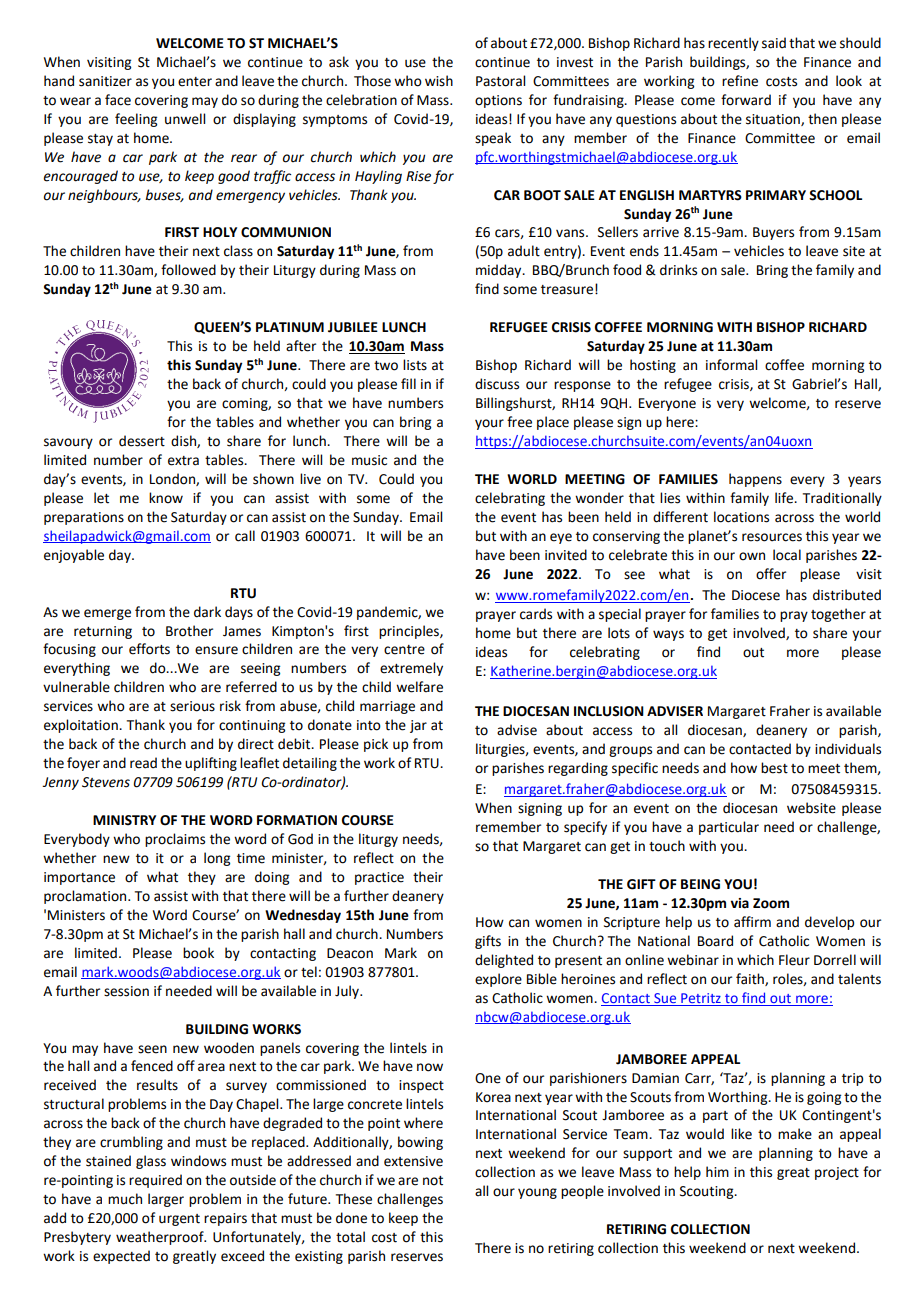 This image has height=1308, width=924. What do you see at coordinates (415, 365) in the image?
I see `lists` at bounding box center [415, 365].
